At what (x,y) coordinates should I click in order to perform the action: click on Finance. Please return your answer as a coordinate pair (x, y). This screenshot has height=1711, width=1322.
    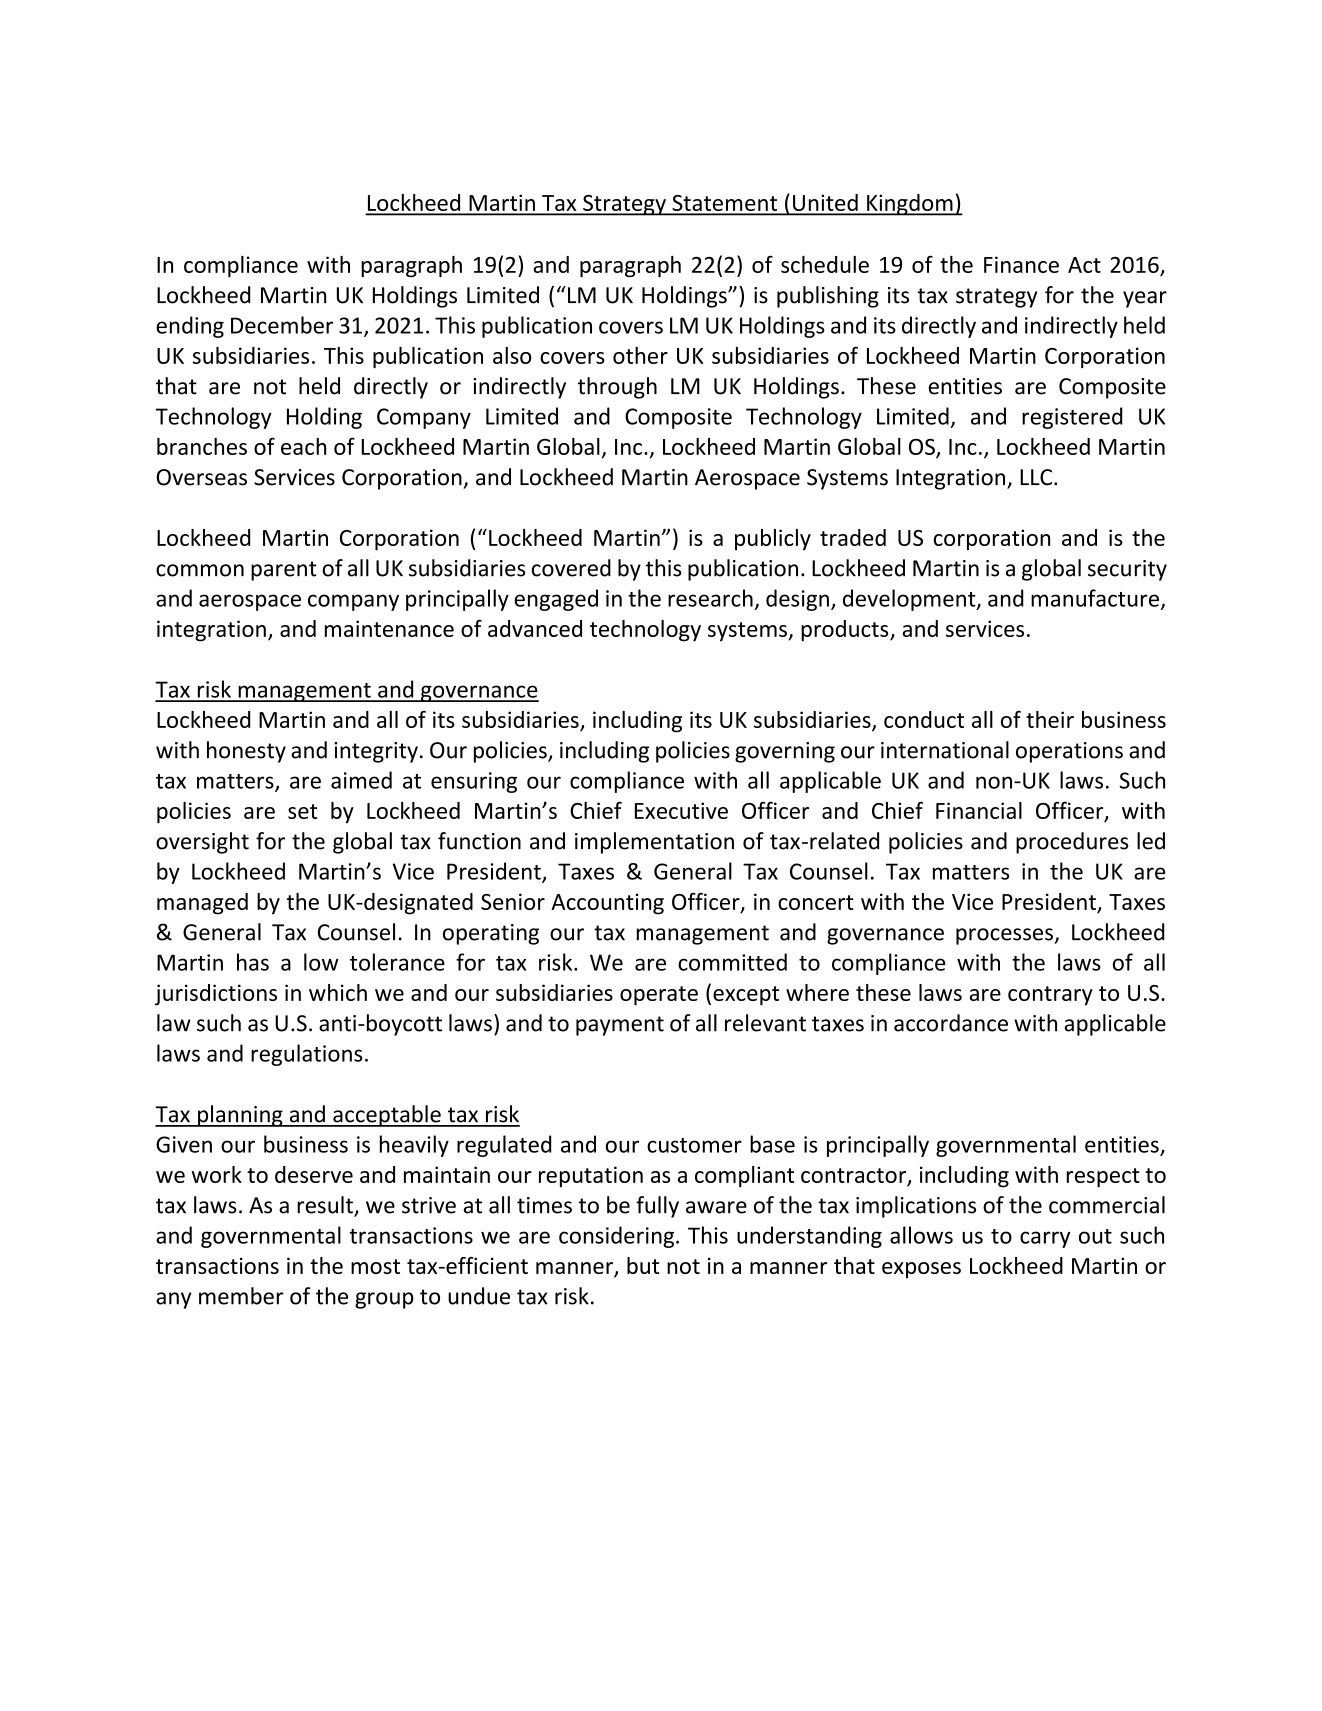
    Looking at the image, I should click on (1021, 264).
